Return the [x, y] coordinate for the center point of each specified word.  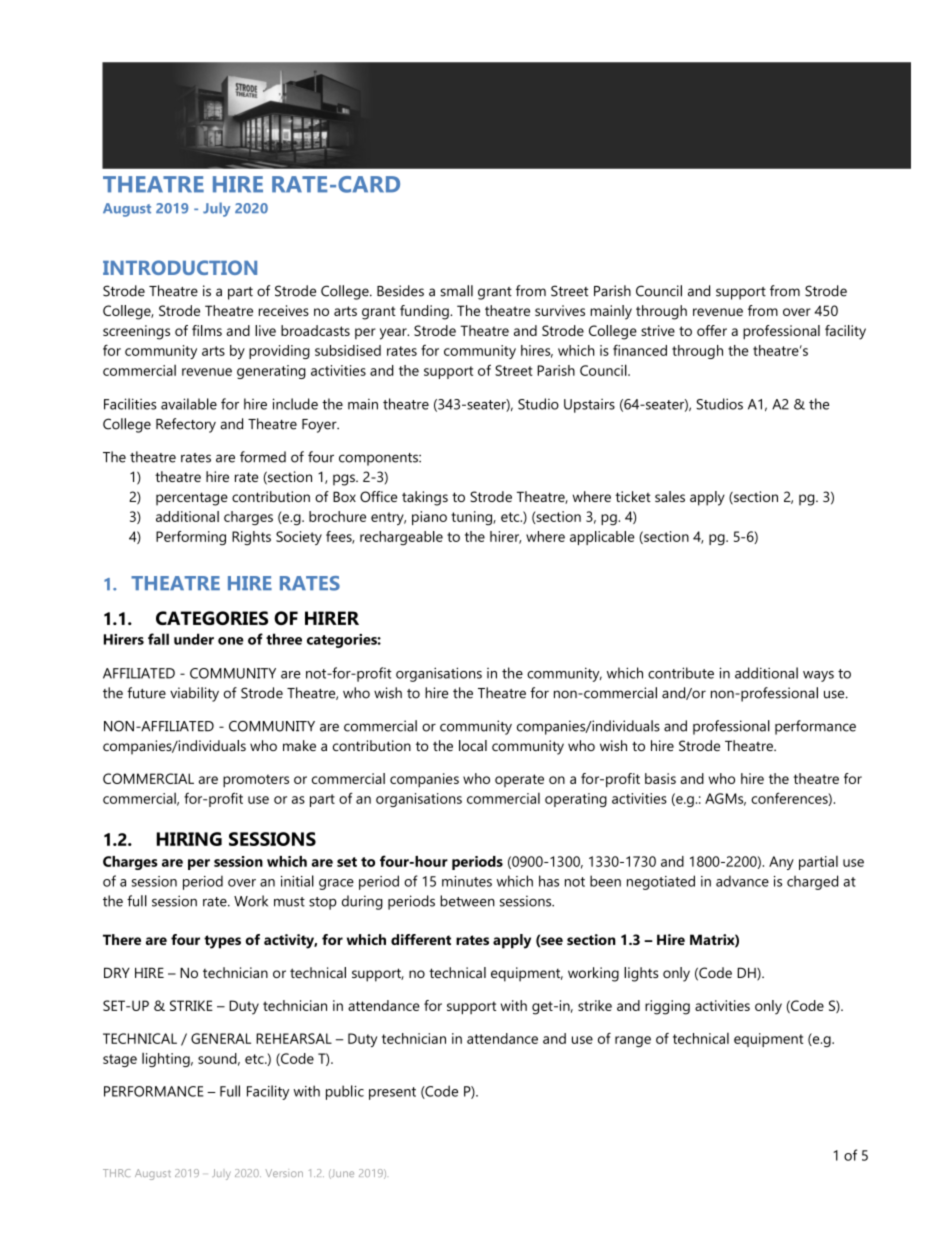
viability [194, 694]
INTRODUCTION [180, 267]
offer [712, 330]
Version [284, 1173]
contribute [681, 673]
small [456, 291]
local [473, 745]
